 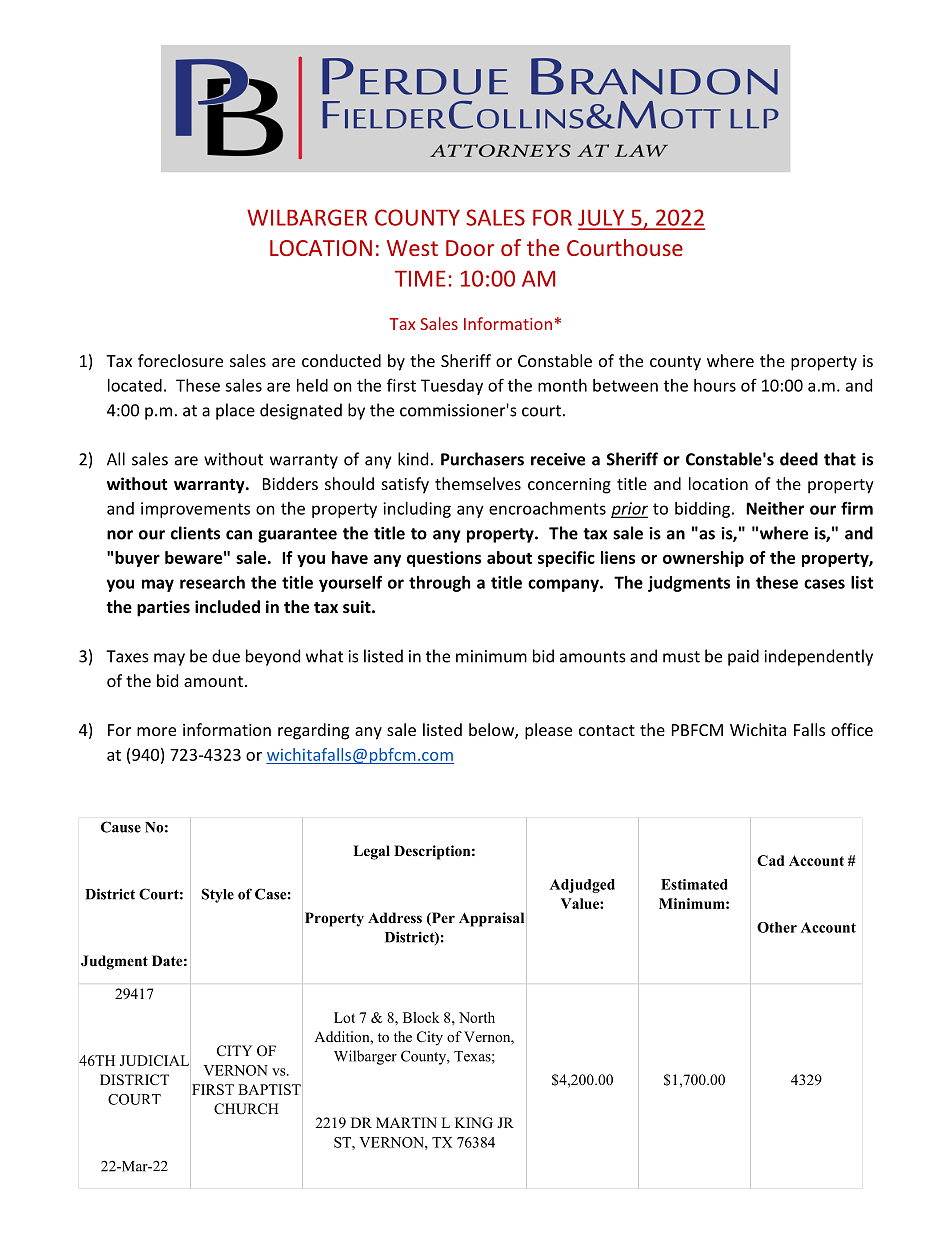 I want to click on please, so click(x=548, y=731).
